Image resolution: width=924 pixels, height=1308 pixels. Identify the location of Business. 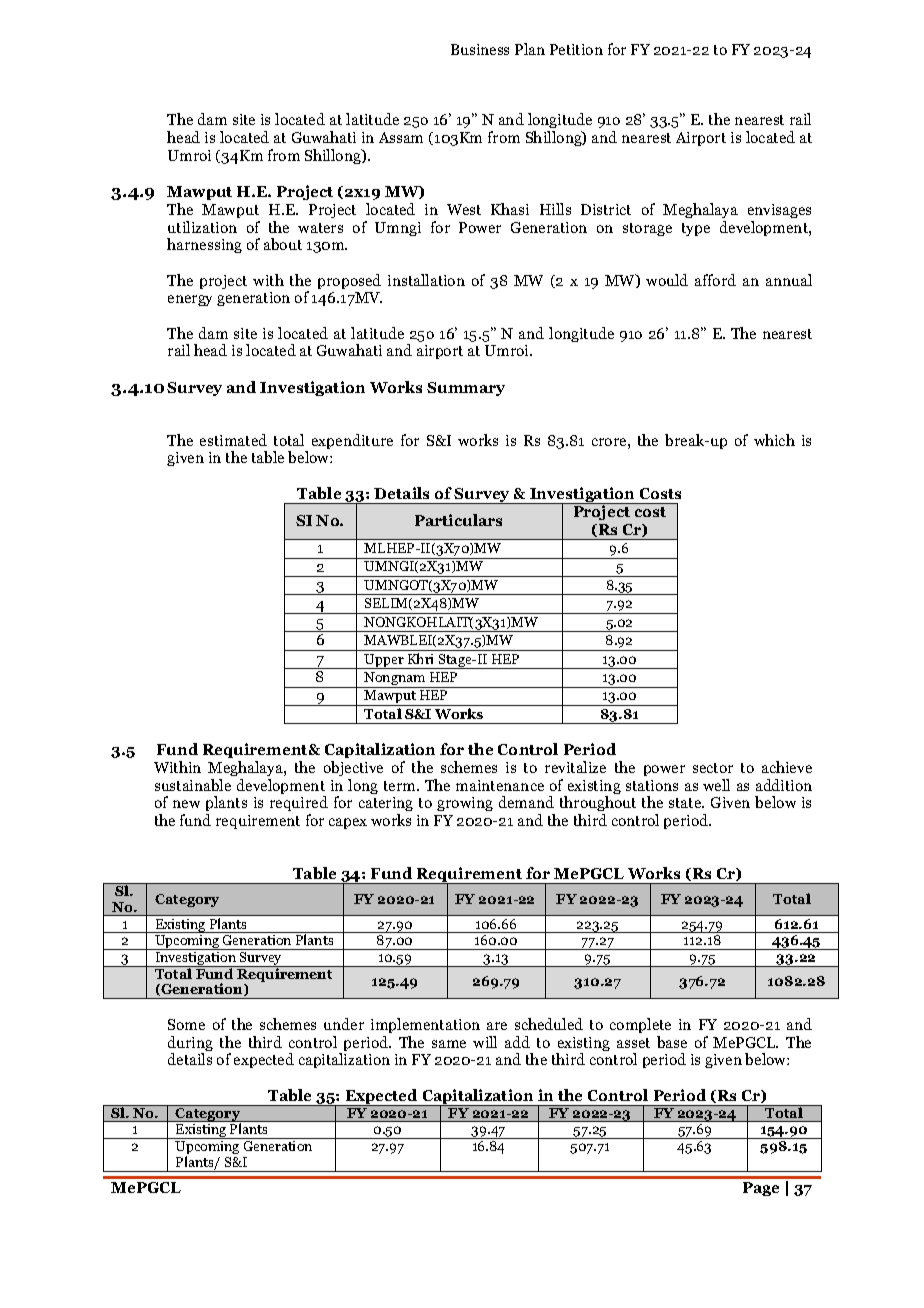
(480, 49).
